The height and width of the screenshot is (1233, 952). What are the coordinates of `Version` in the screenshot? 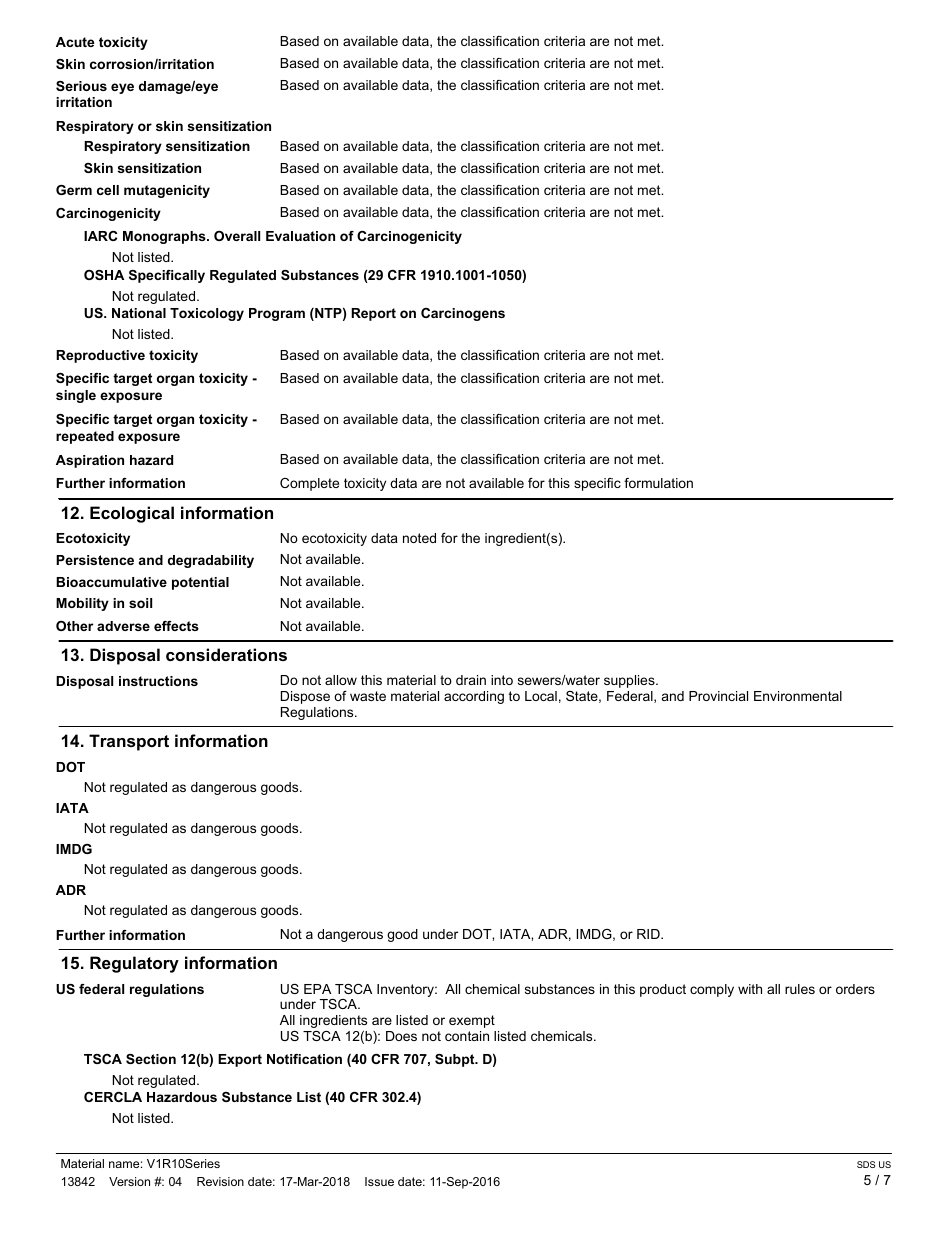 It's located at (129, 1181).
